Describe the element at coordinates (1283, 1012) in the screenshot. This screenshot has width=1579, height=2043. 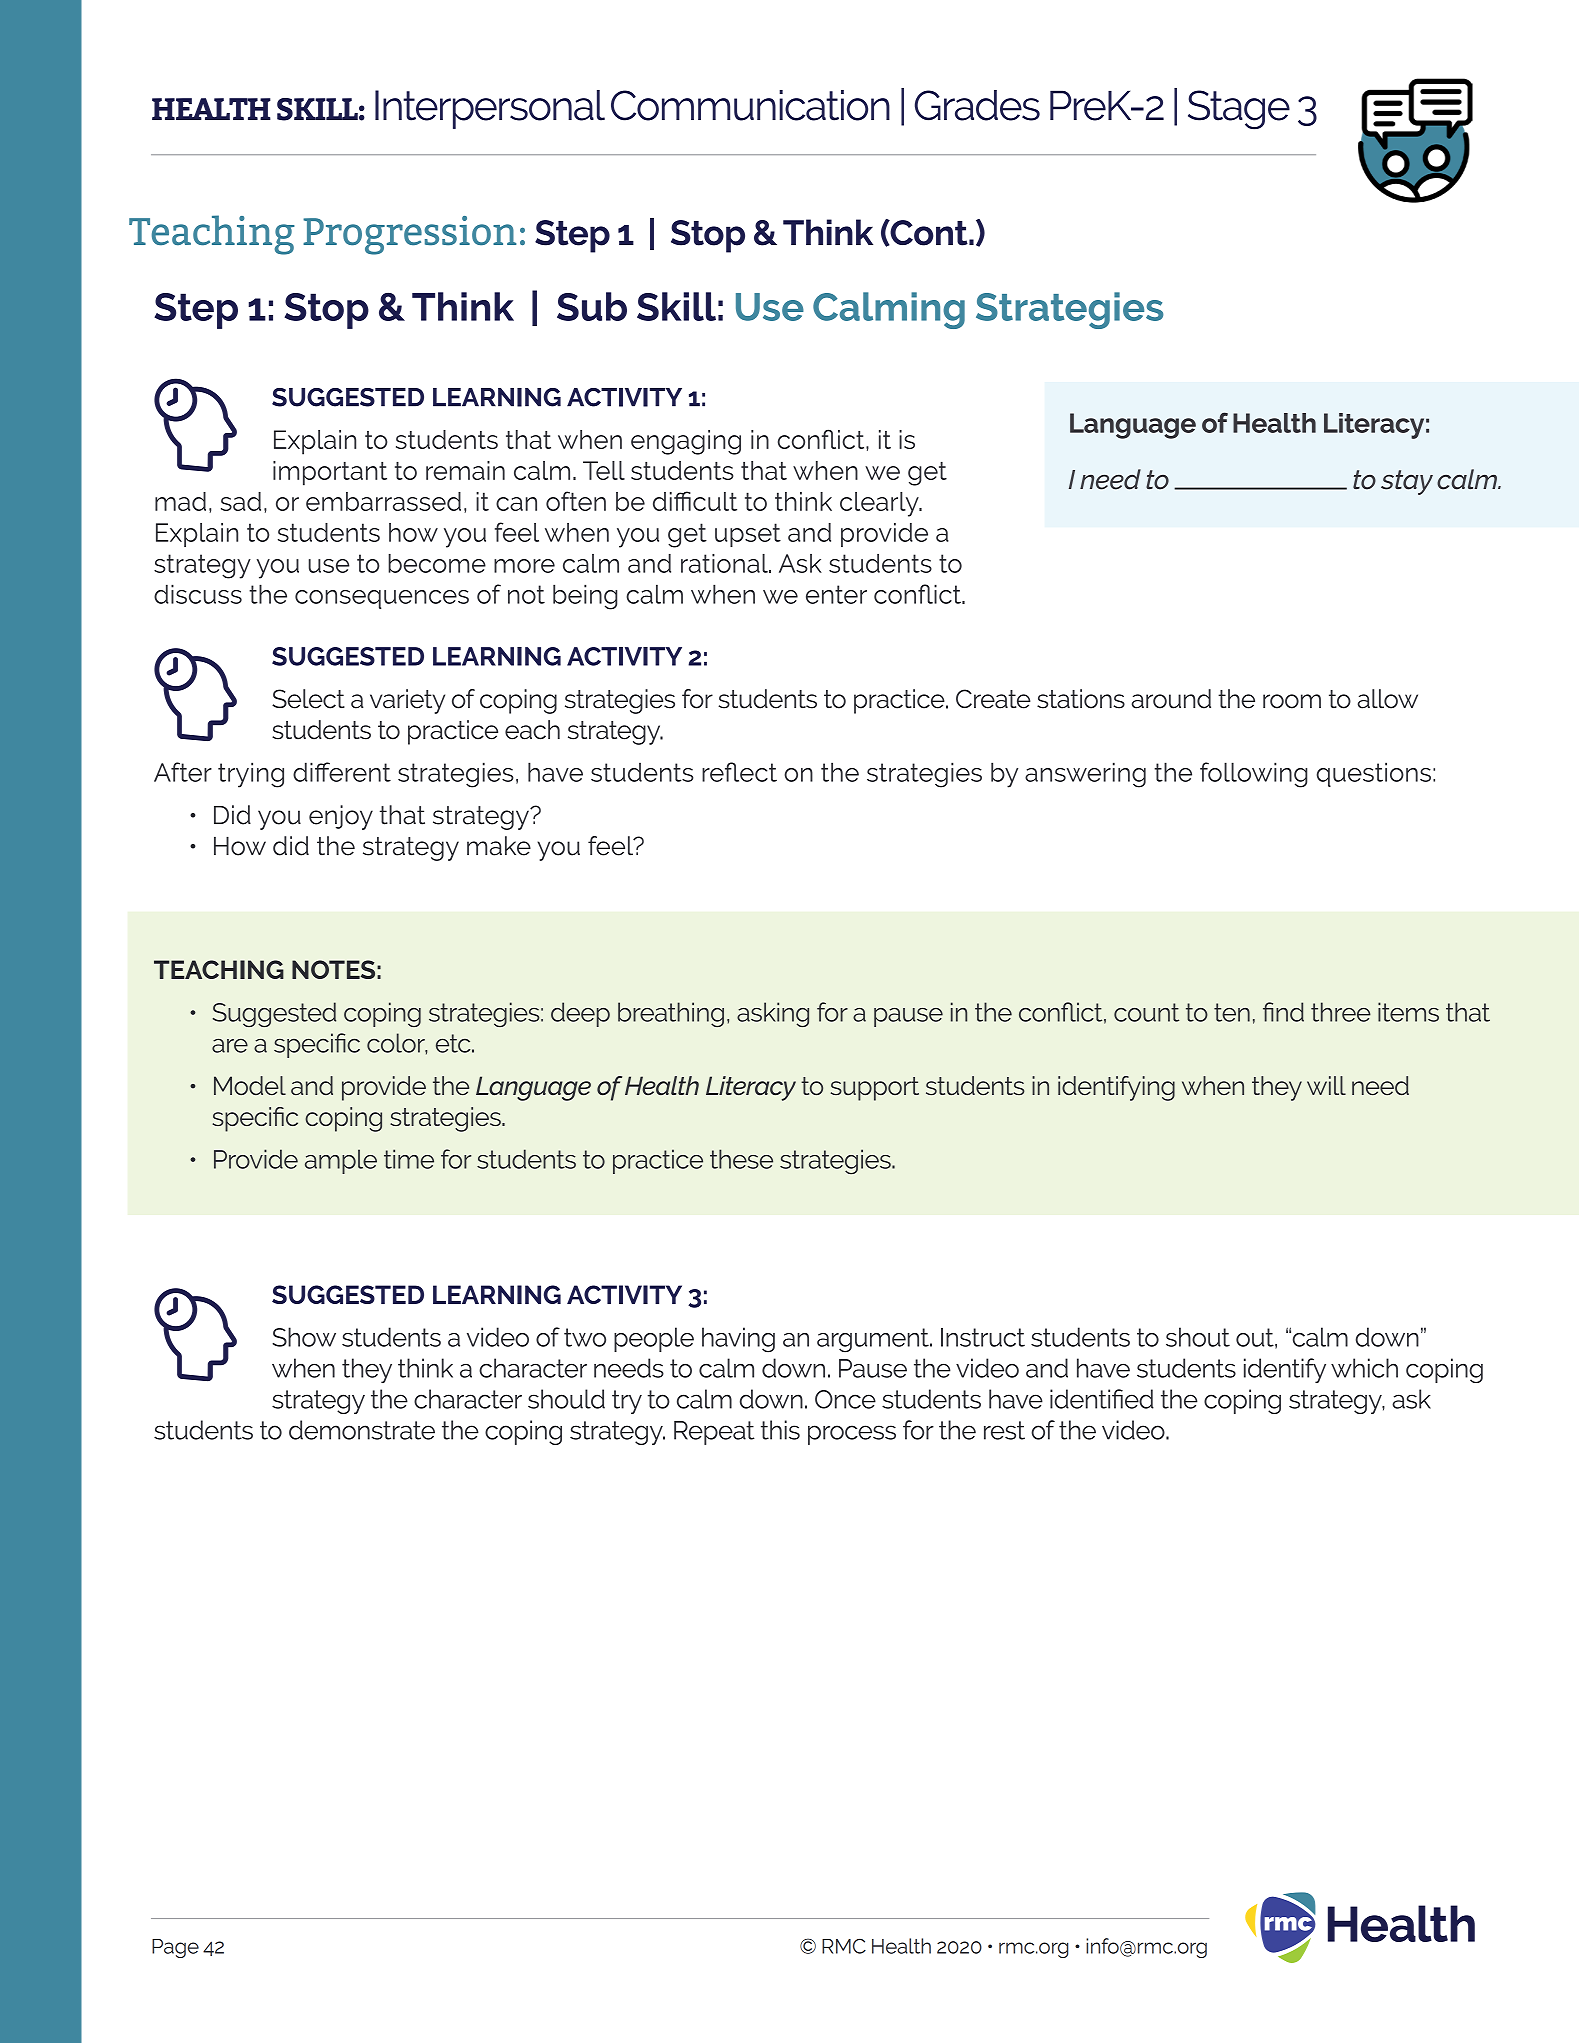
I see `find` at that location.
